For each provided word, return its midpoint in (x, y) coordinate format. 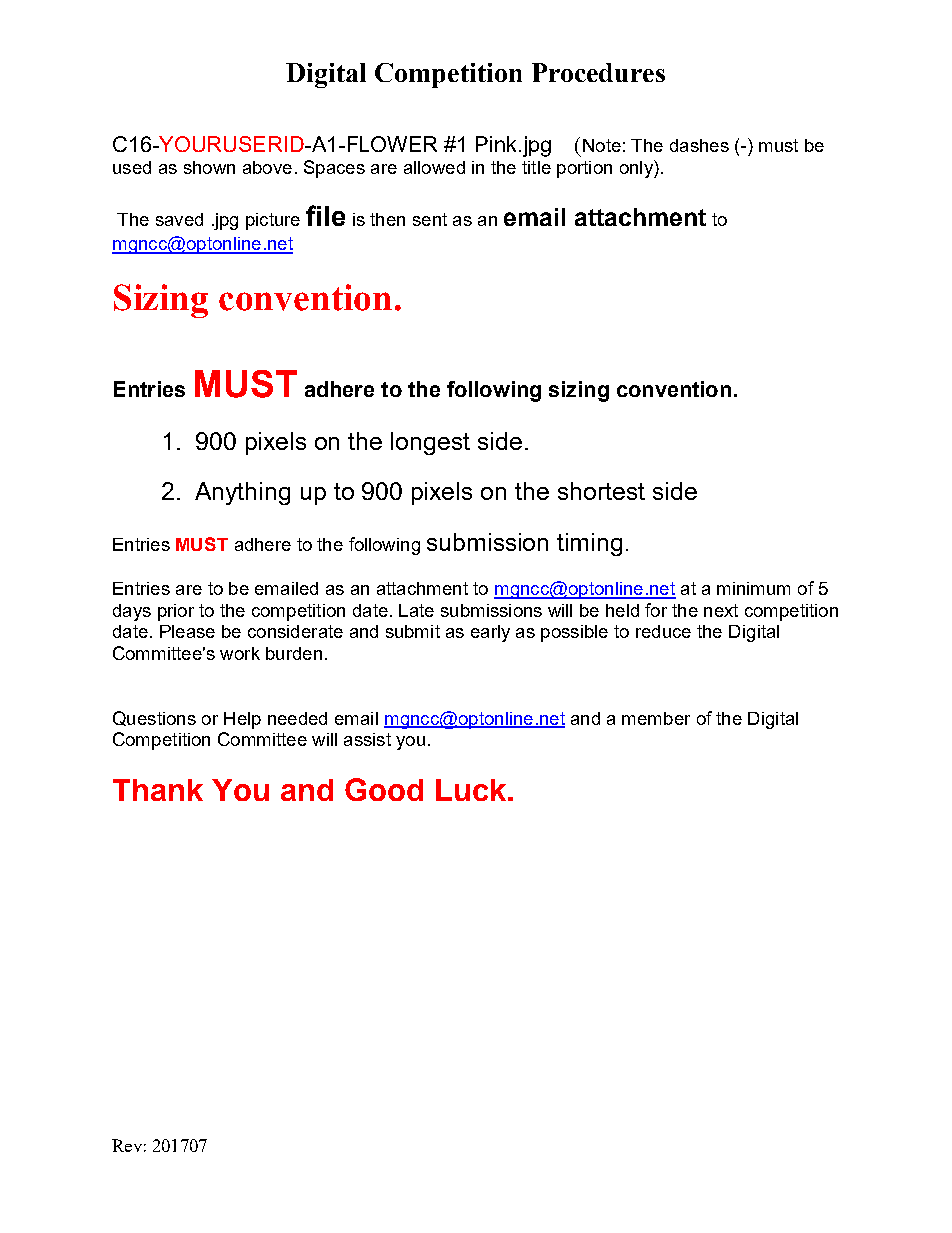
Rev (127, 1145)
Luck (471, 790)
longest (430, 443)
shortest (601, 491)
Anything (242, 493)
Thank (158, 790)
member (656, 718)
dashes (699, 145)
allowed (434, 167)
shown (209, 167)
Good (384, 789)
